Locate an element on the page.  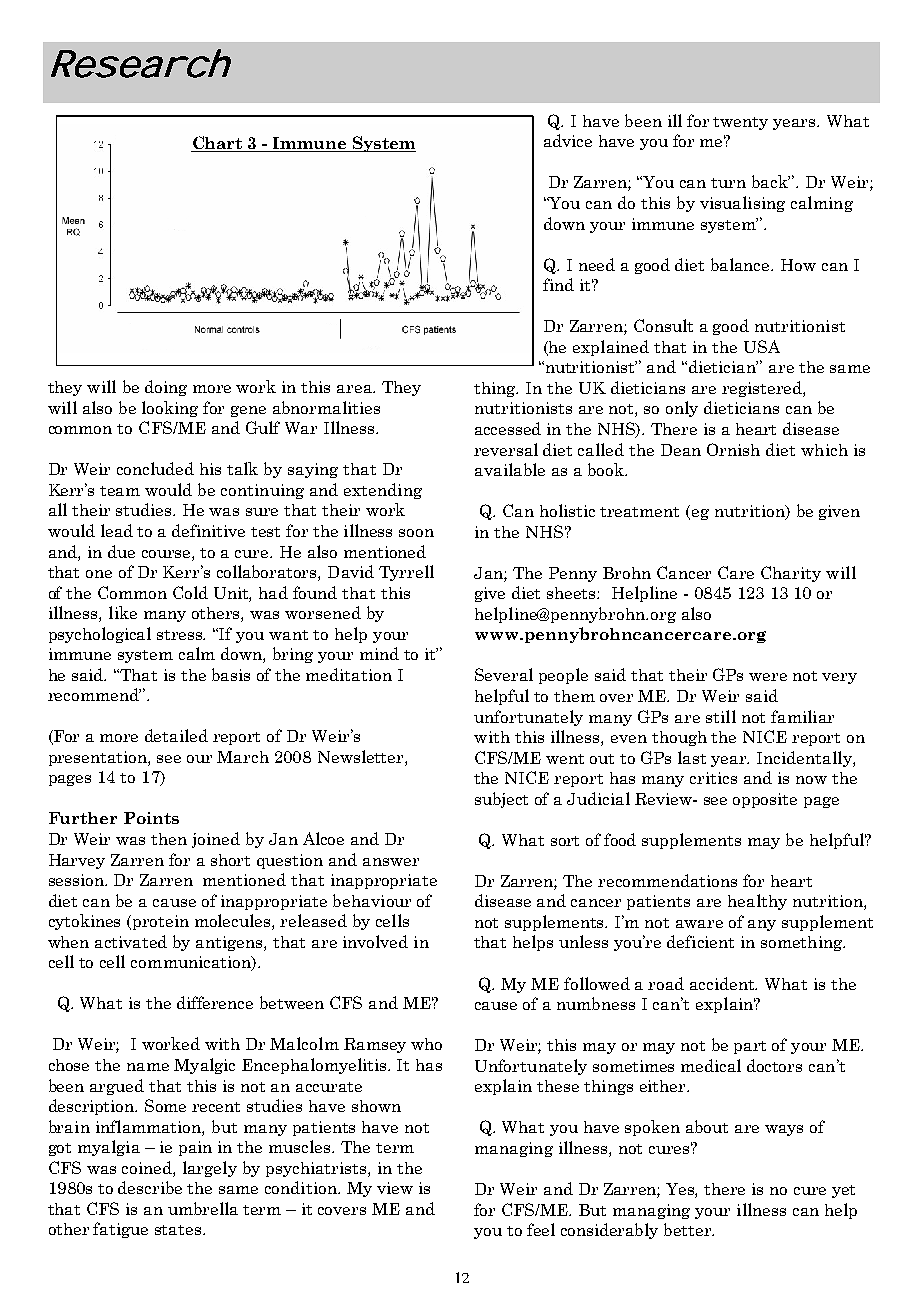
advice is located at coordinates (568, 140).
